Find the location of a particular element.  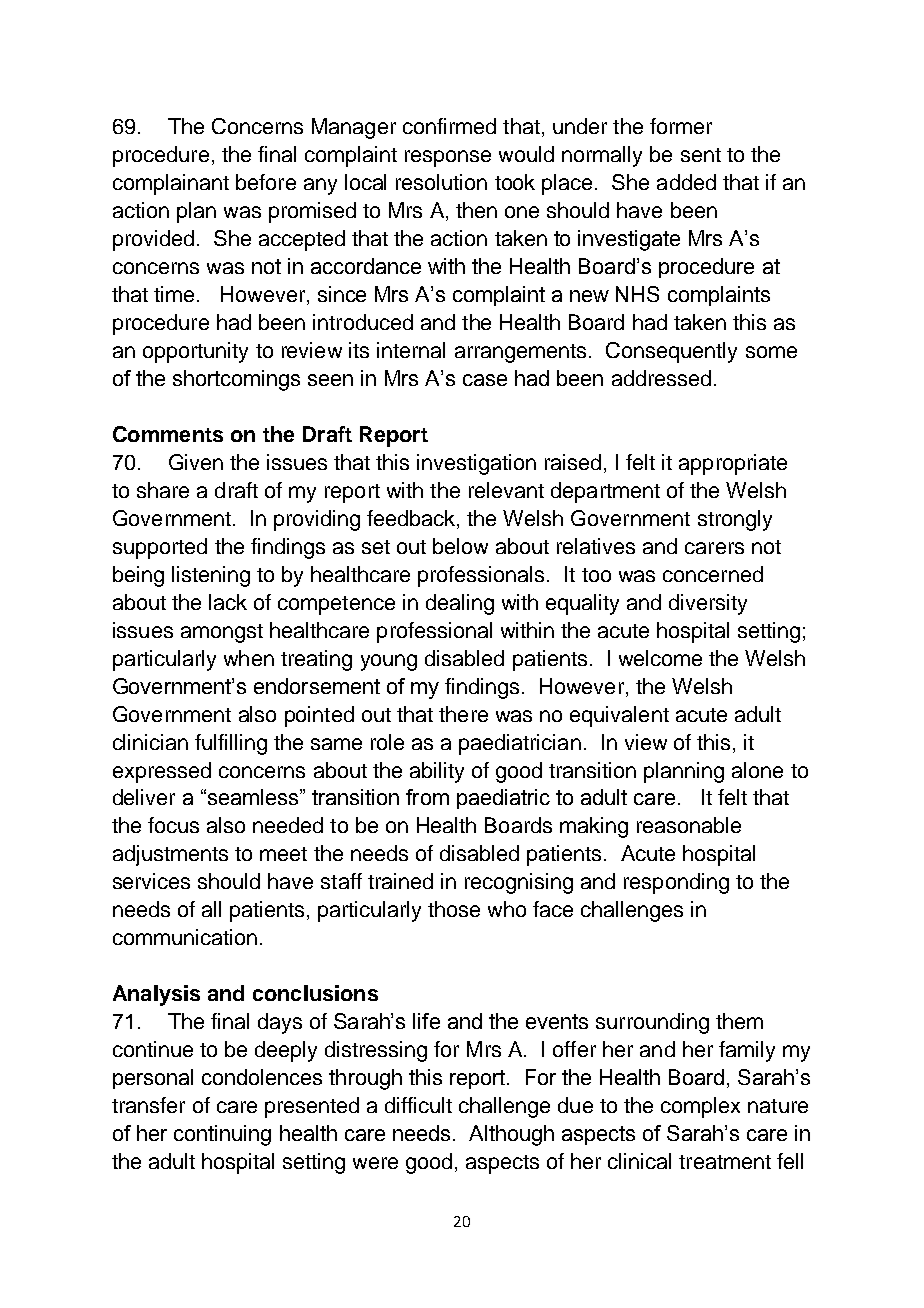

Although is located at coordinates (511, 1135).
